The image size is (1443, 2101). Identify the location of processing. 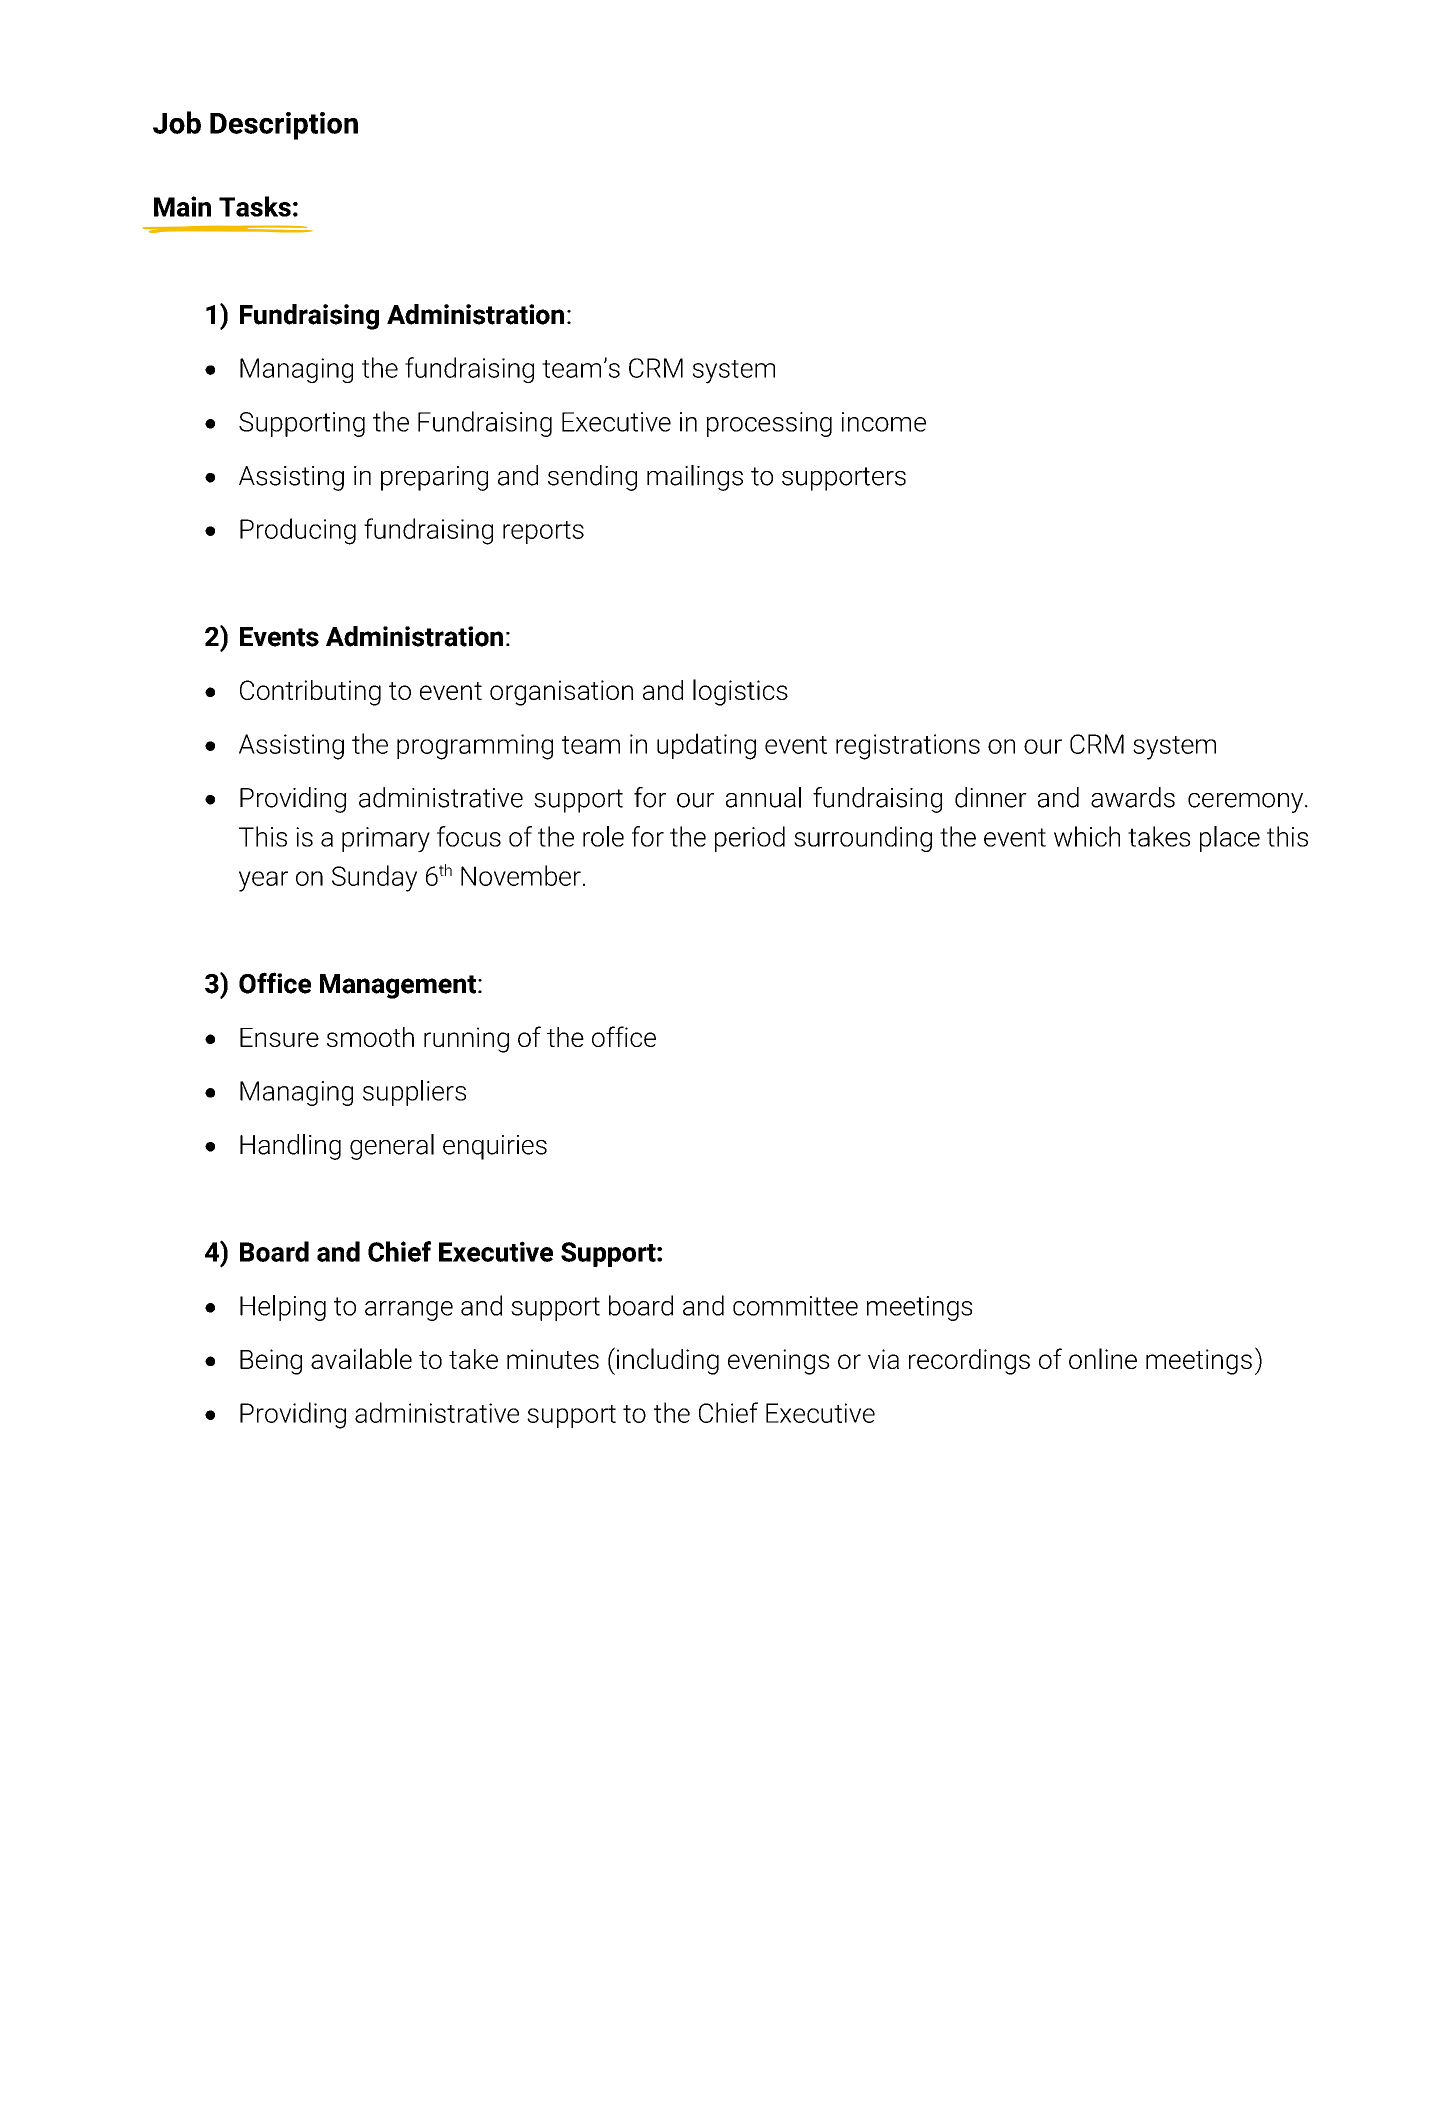
(769, 424).
